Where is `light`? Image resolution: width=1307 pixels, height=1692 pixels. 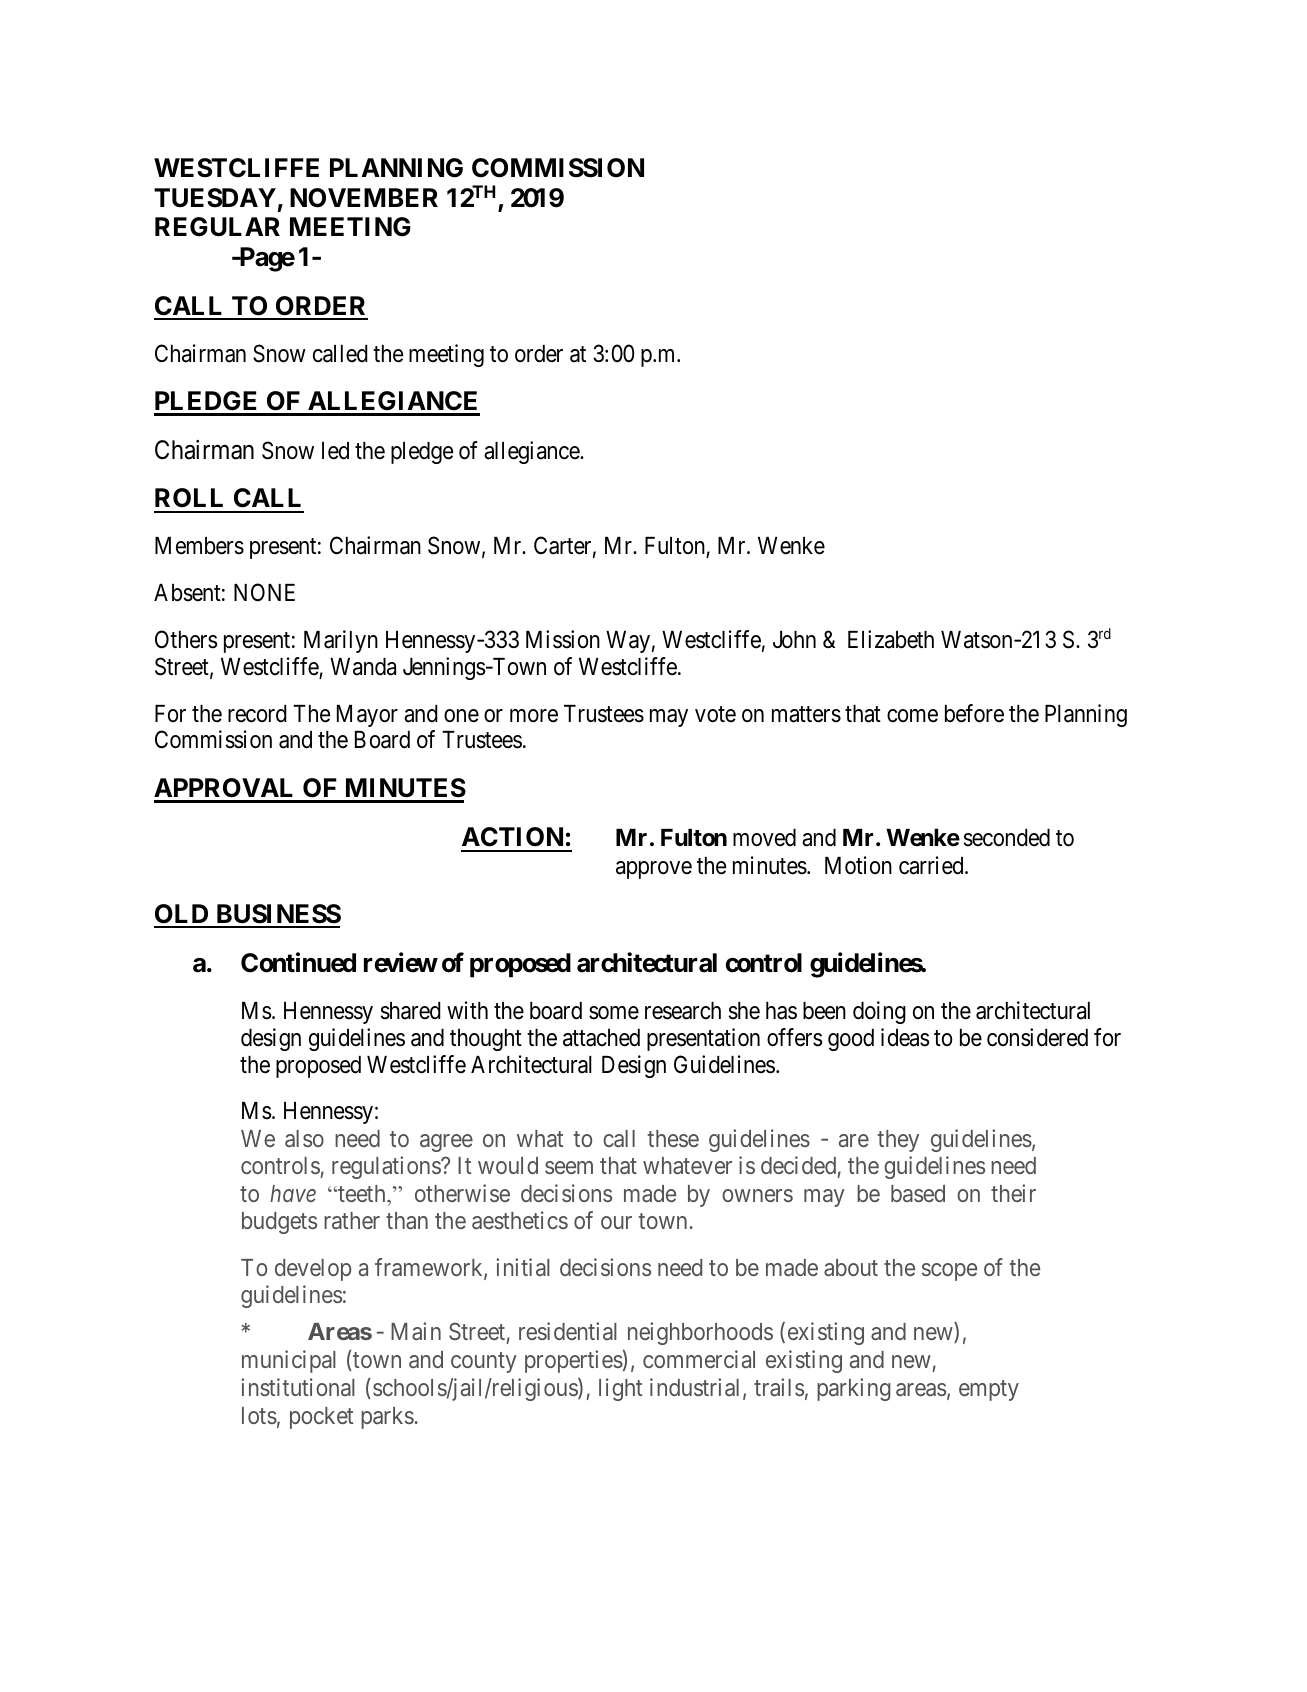 light is located at coordinates (620, 1389).
